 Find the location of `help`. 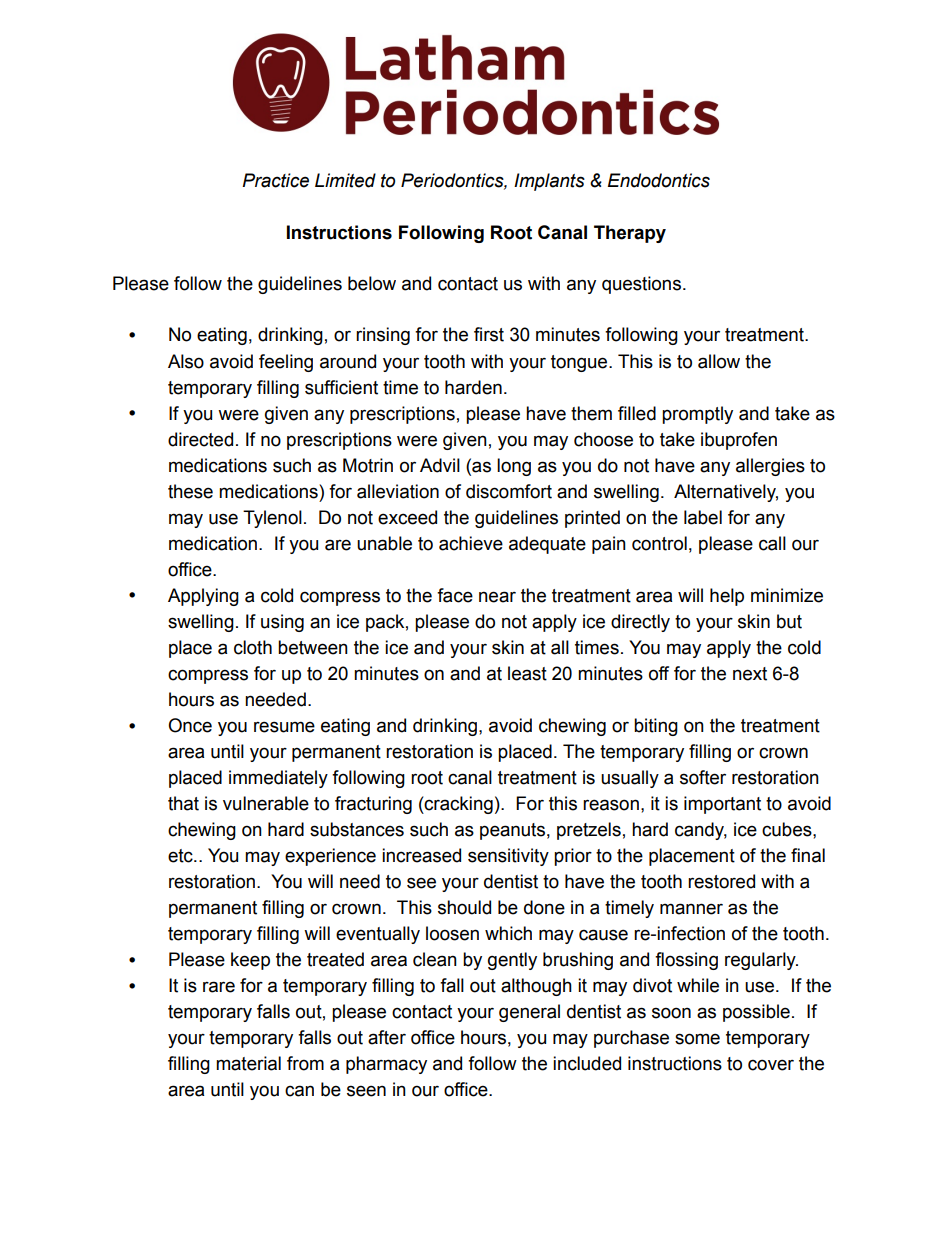

help is located at coordinates (727, 597).
